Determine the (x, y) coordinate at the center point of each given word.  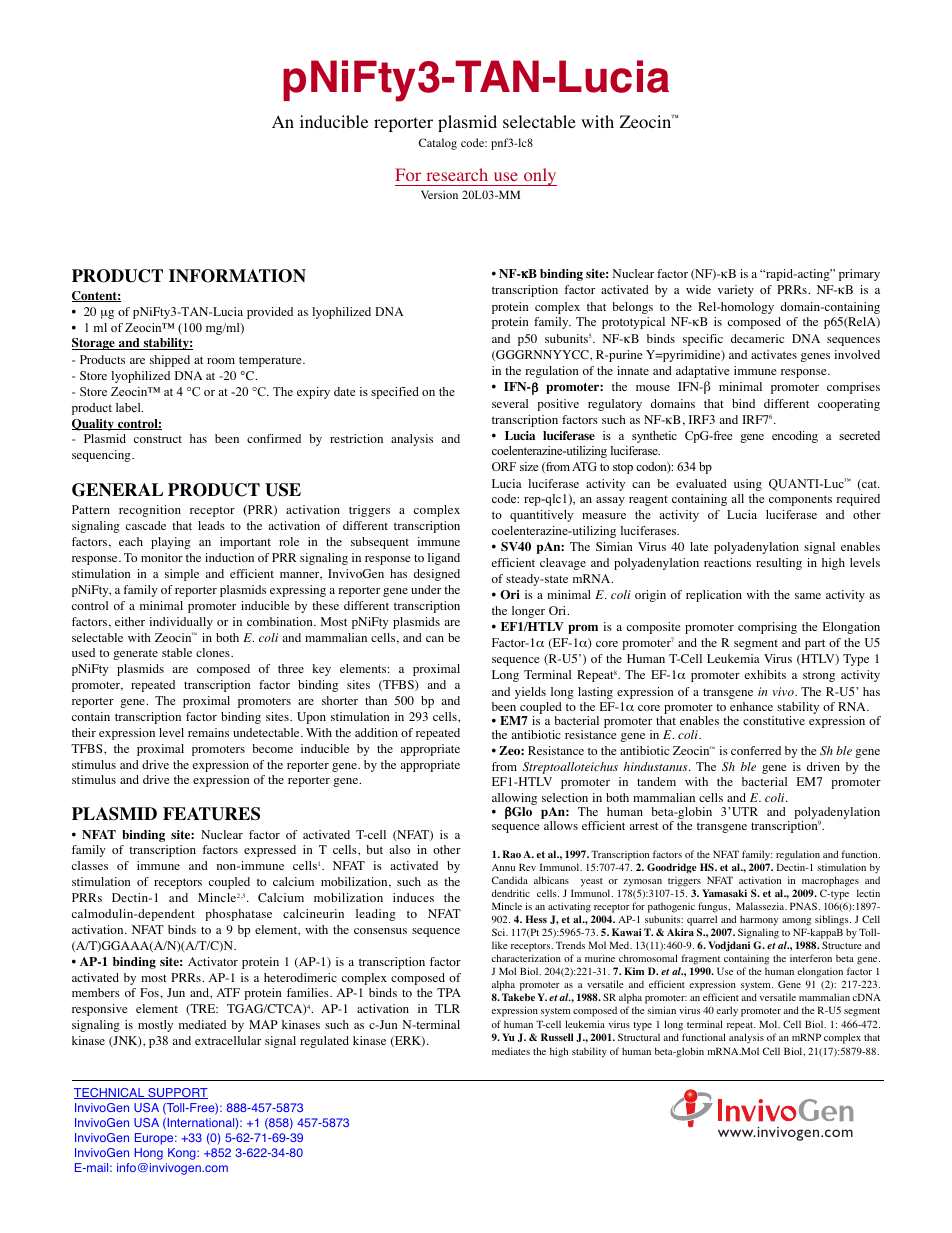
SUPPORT (177, 1093)
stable (177, 652)
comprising (767, 628)
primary (859, 275)
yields (530, 693)
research (457, 174)
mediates (511, 1051)
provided (270, 313)
